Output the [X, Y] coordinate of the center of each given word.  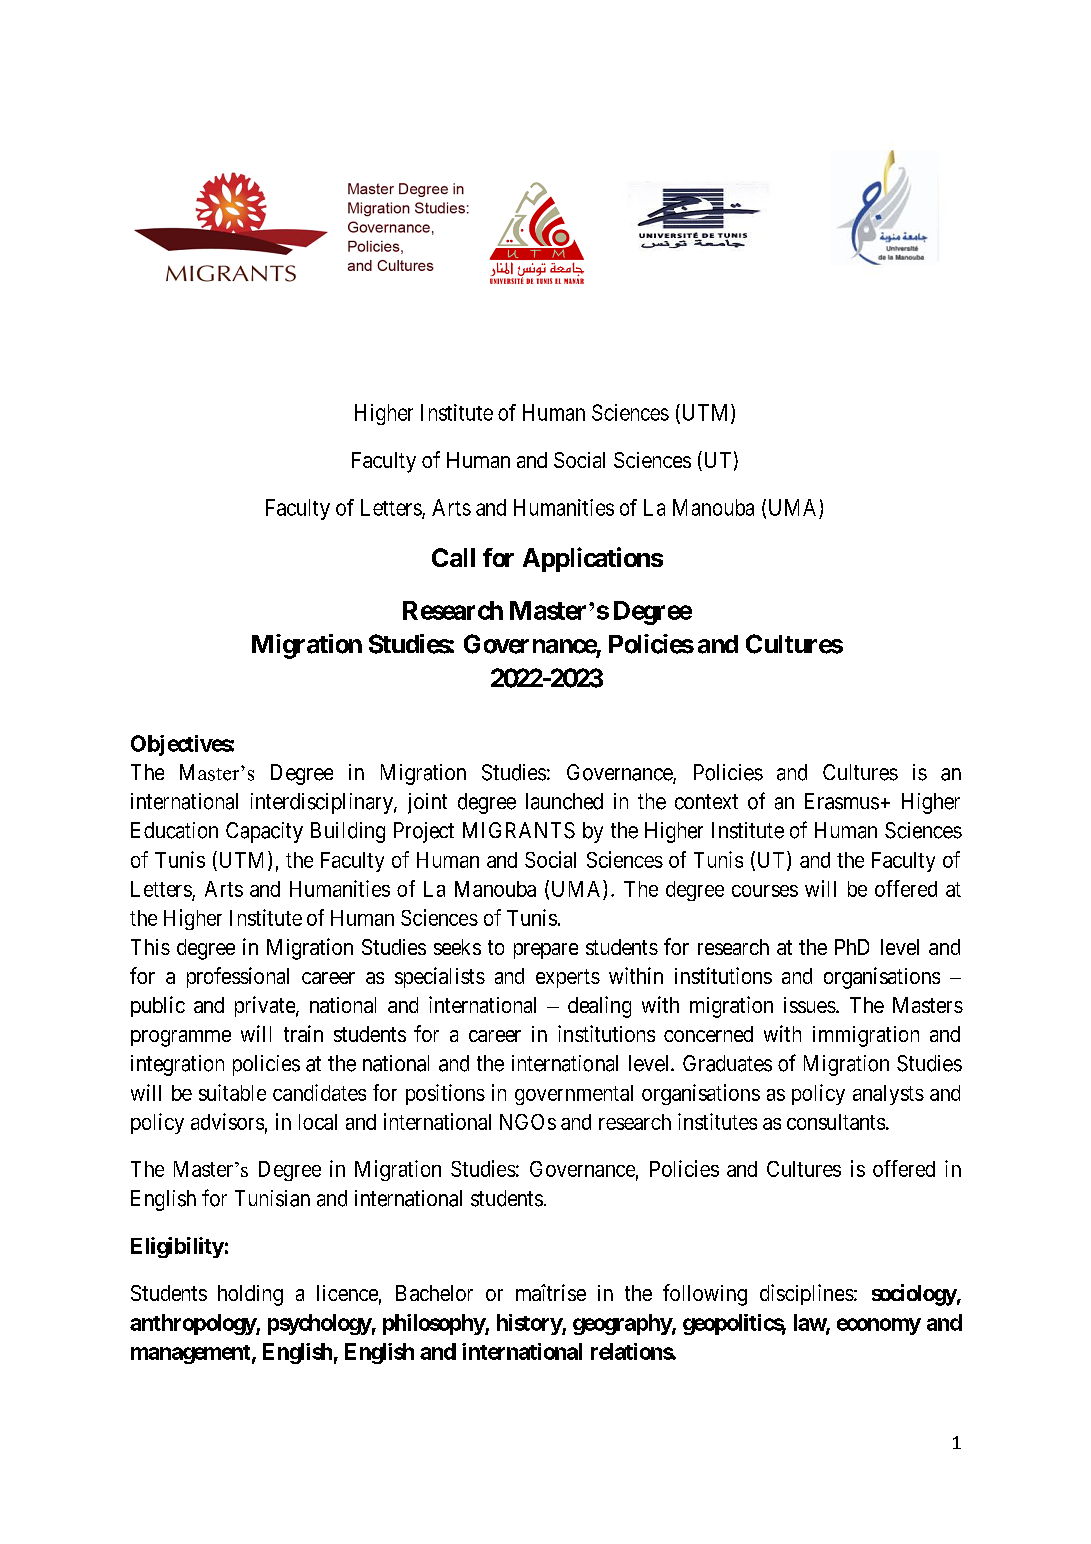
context [706, 802]
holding [250, 1295]
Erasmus [842, 801]
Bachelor [434, 1293]
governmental [574, 1095]
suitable [232, 1092]
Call [453, 557]
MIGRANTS [519, 830]
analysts [888, 1095]
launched [564, 801]
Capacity [264, 832]
